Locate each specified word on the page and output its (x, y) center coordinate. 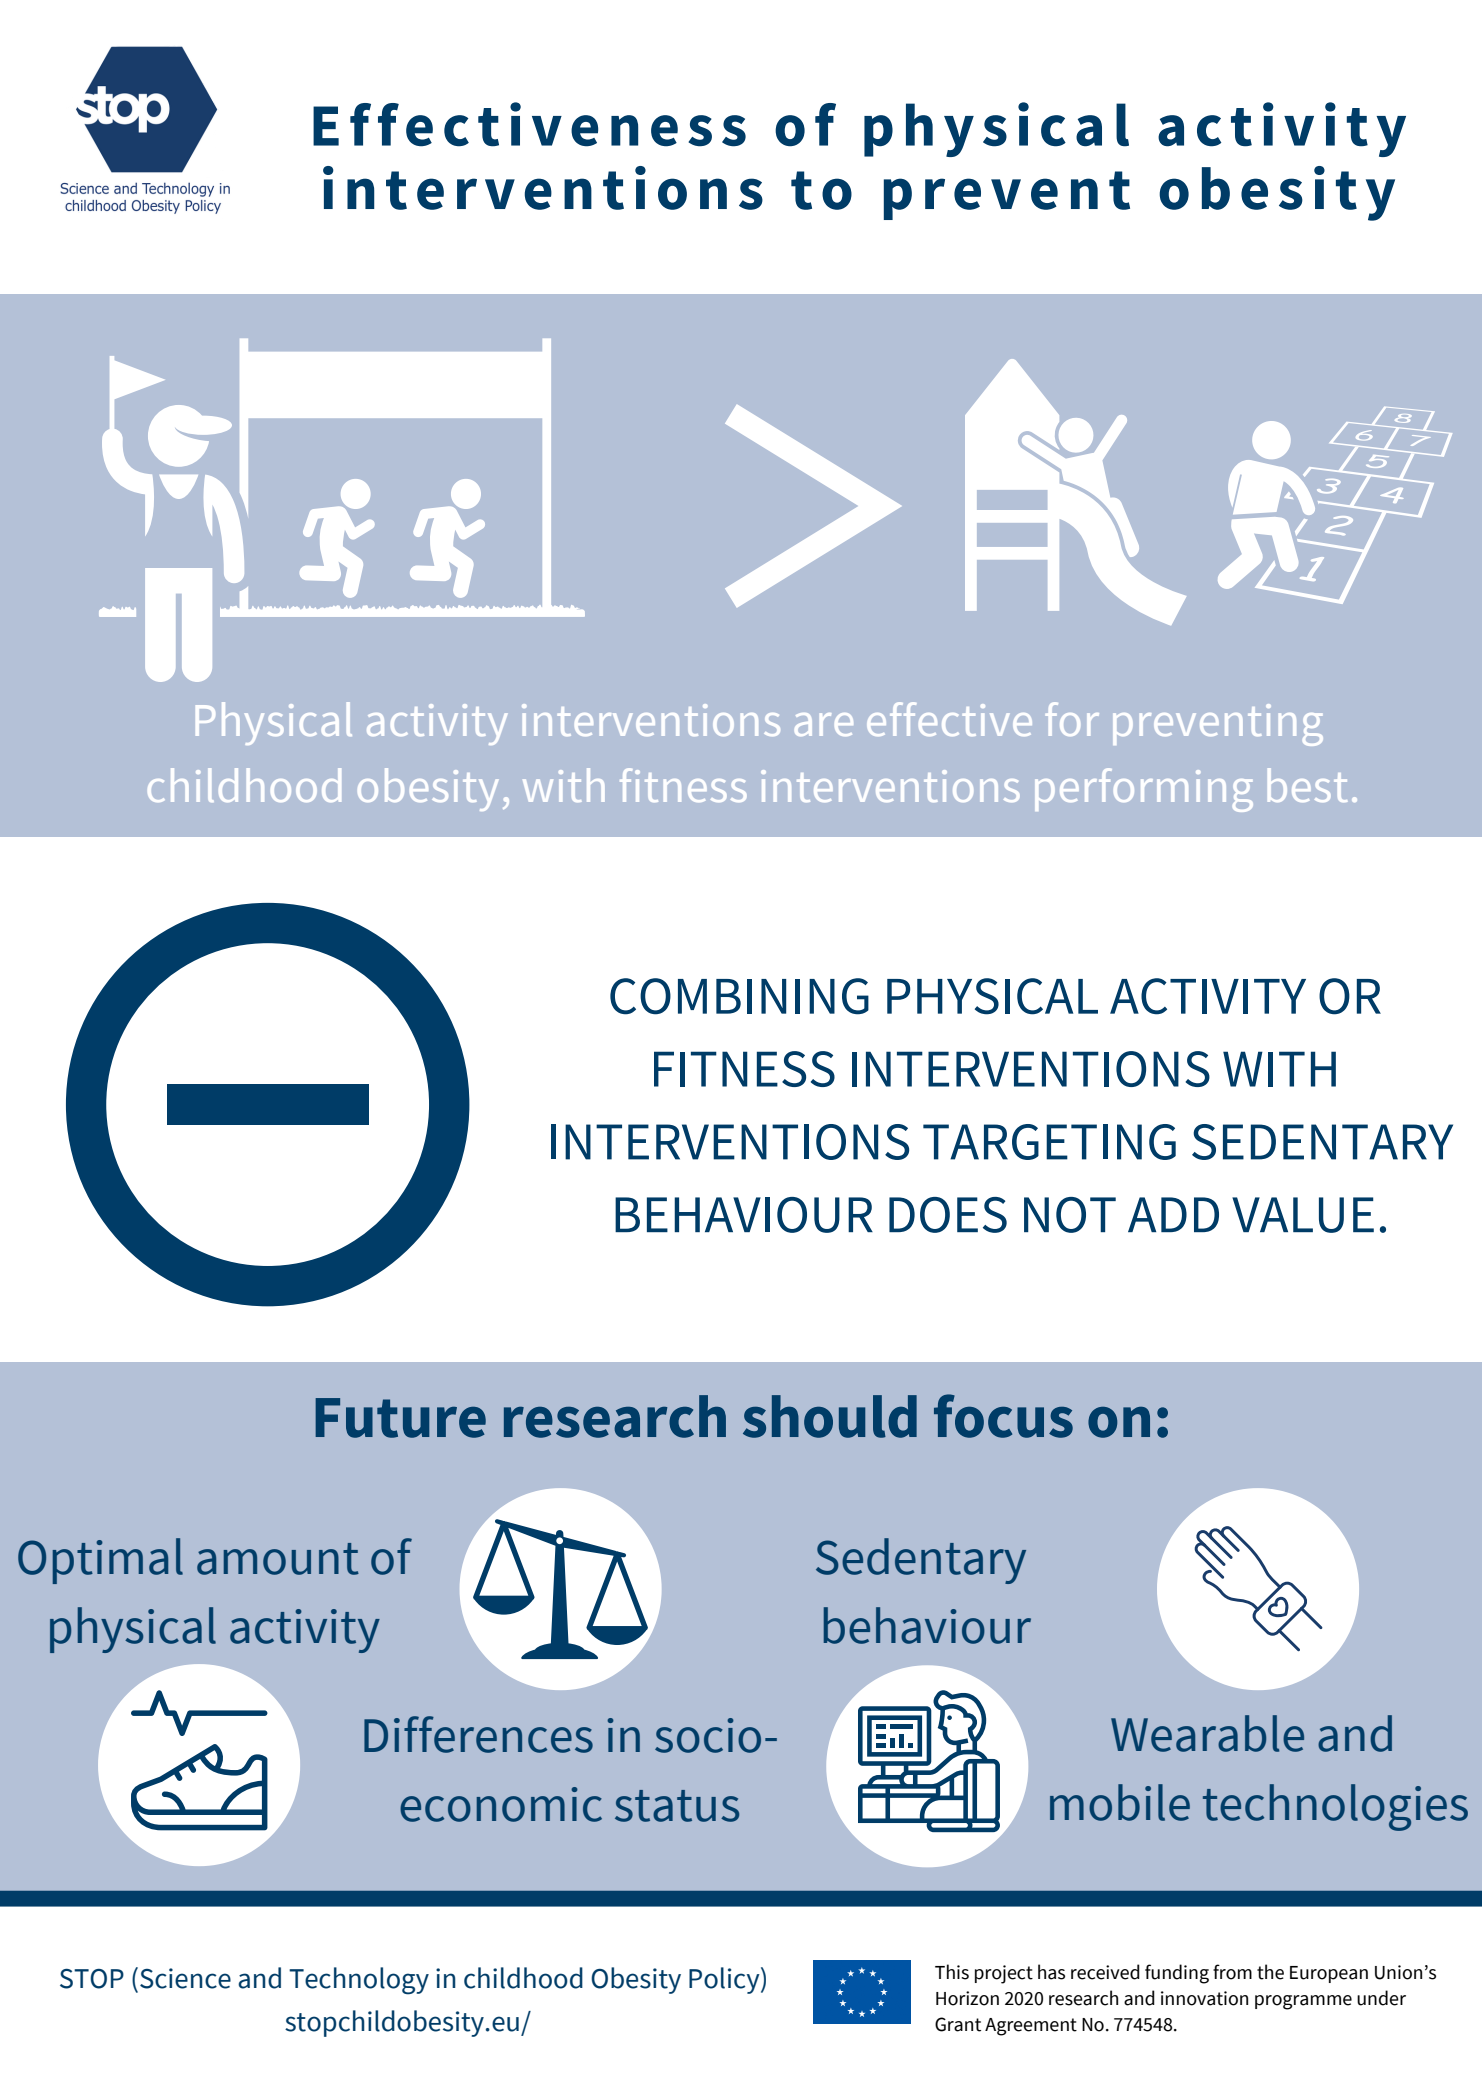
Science (185, 1978)
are (824, 724)
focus (1003, 1416)
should (830, 1416)
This (952, 1972)
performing (1144, 790)
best (1307, 785)
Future (400, 1418)
